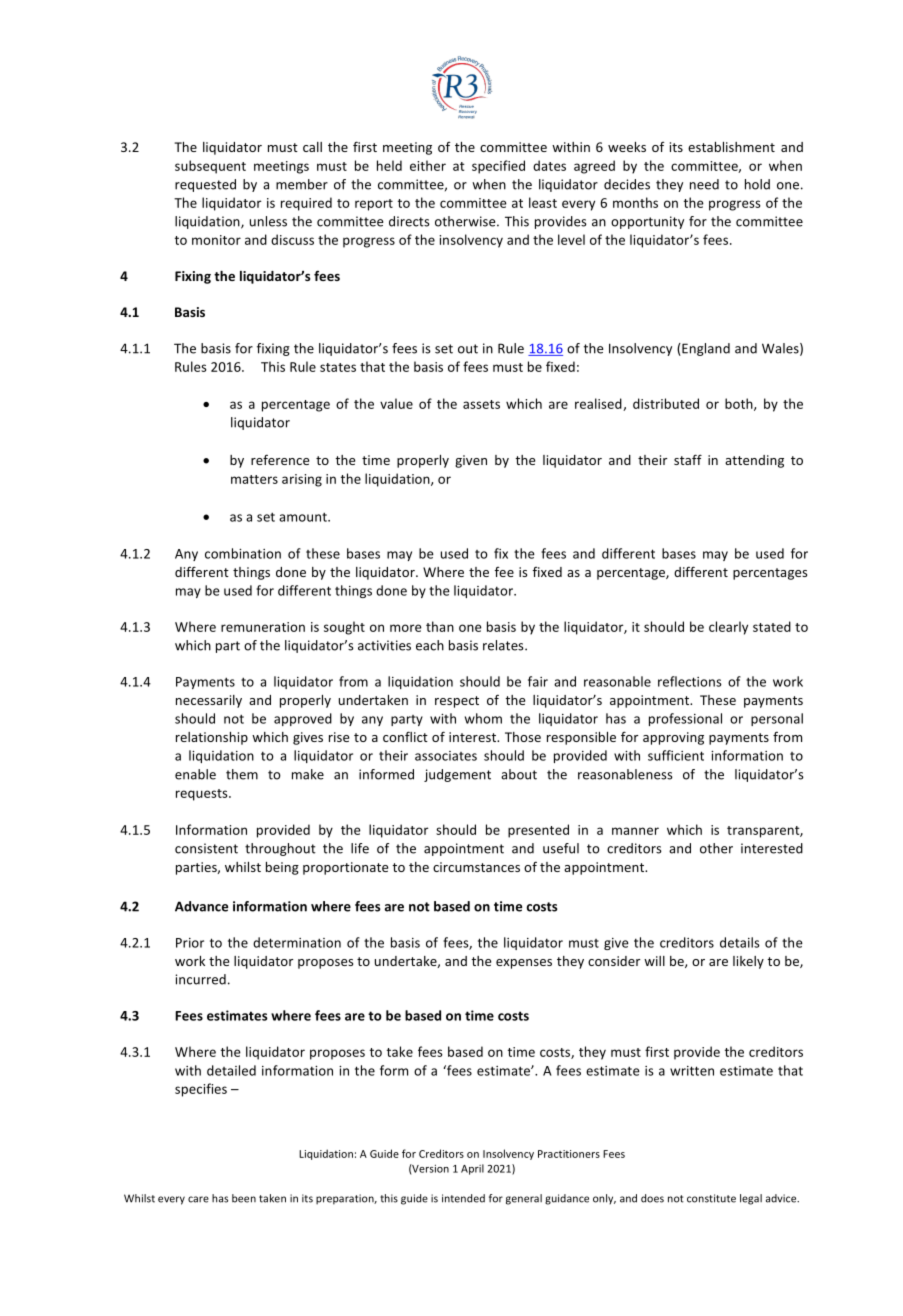  What do you see at coordinates (244, 1198) in the screenshot?
I see `been` at bounding box center [244, 1198].
